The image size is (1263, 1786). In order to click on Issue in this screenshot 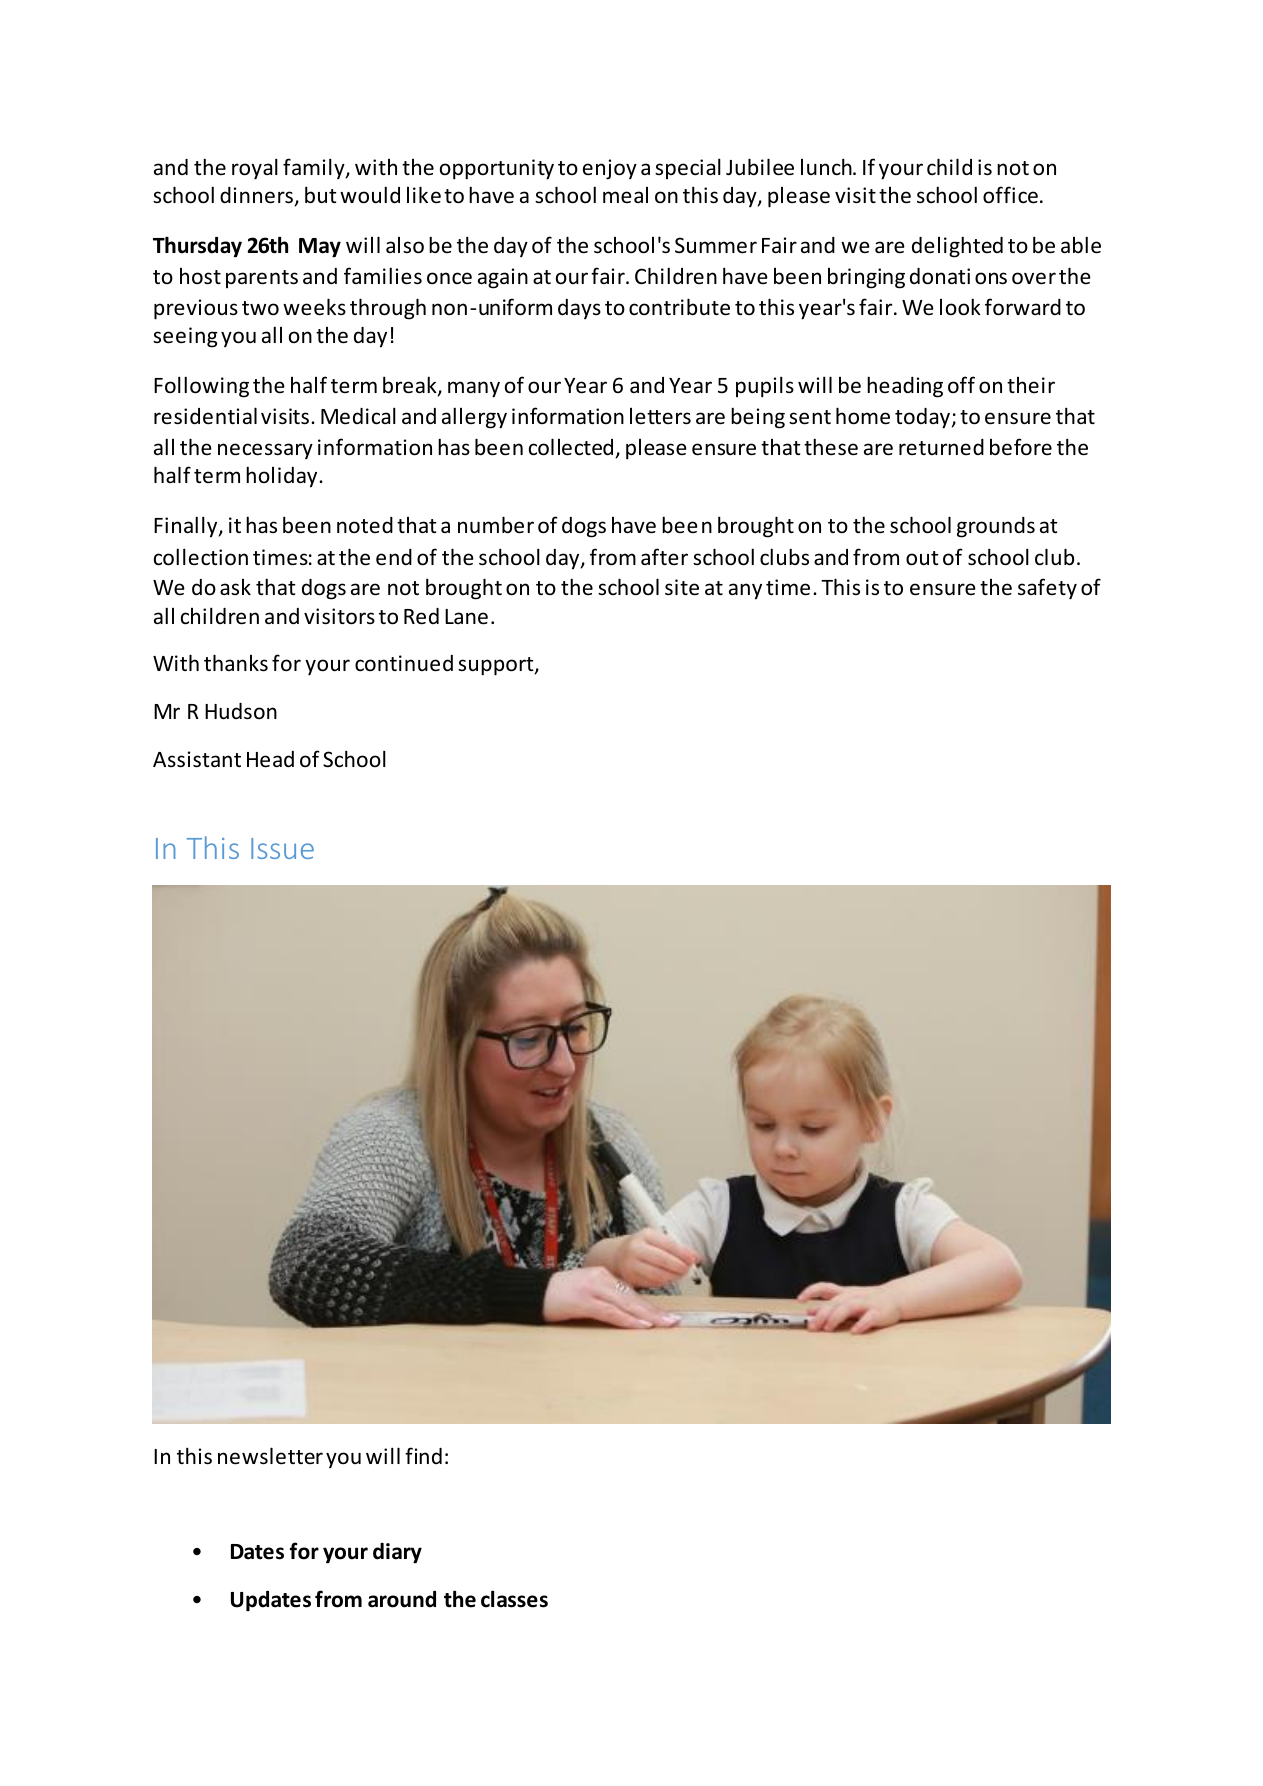, I will do `click(282, 848)`.
